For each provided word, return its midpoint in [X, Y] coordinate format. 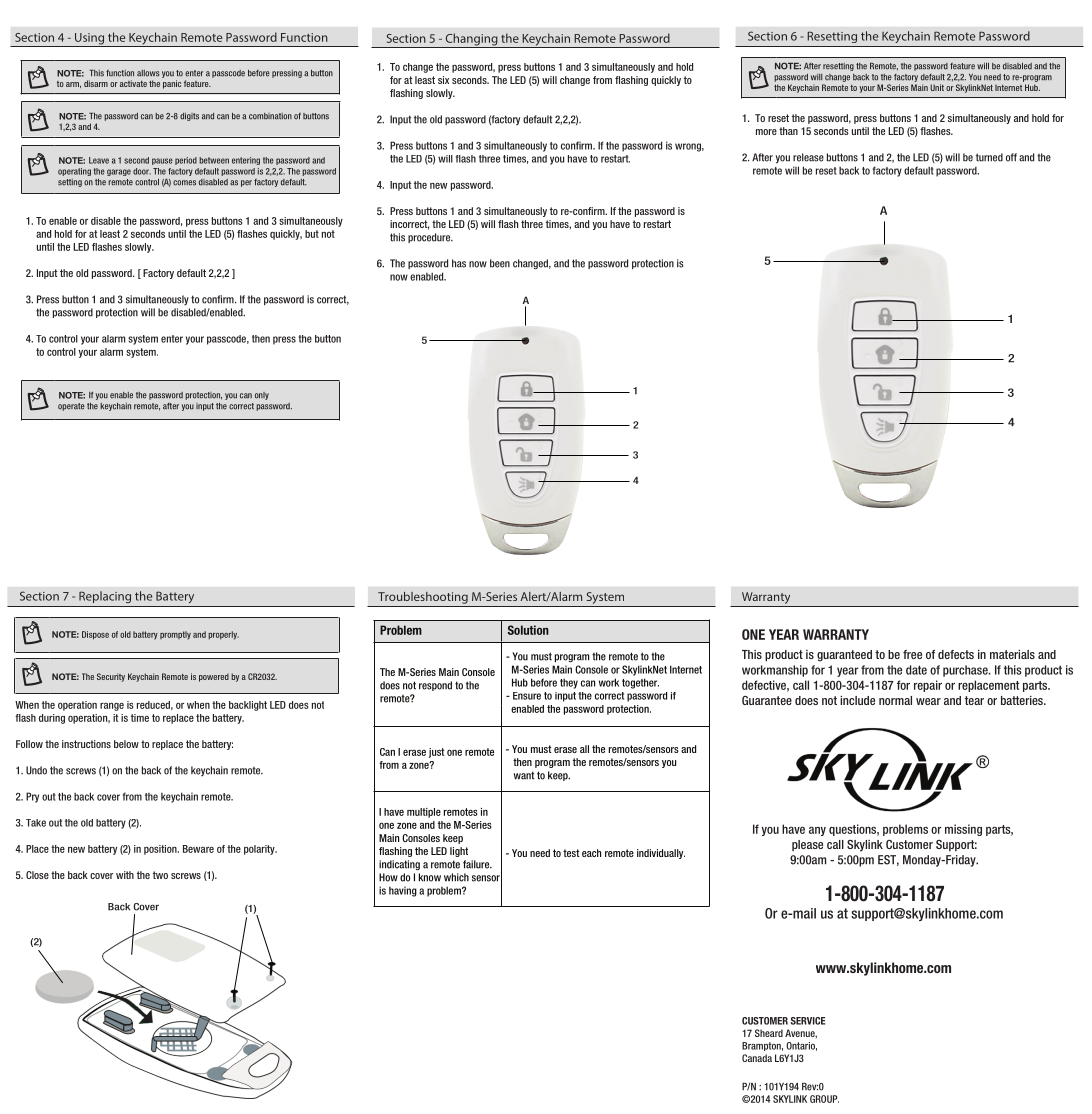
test [571, 853]
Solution [528, 630]
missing [963, 830]
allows [148, 73]
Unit [937, 87]
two [160, 875]
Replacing [105, 597]
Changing [471, 40]
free [912, 654]
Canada [757, 1058]
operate [71, 407]
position [161, 850]
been [500, 263]
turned [989, 157]
